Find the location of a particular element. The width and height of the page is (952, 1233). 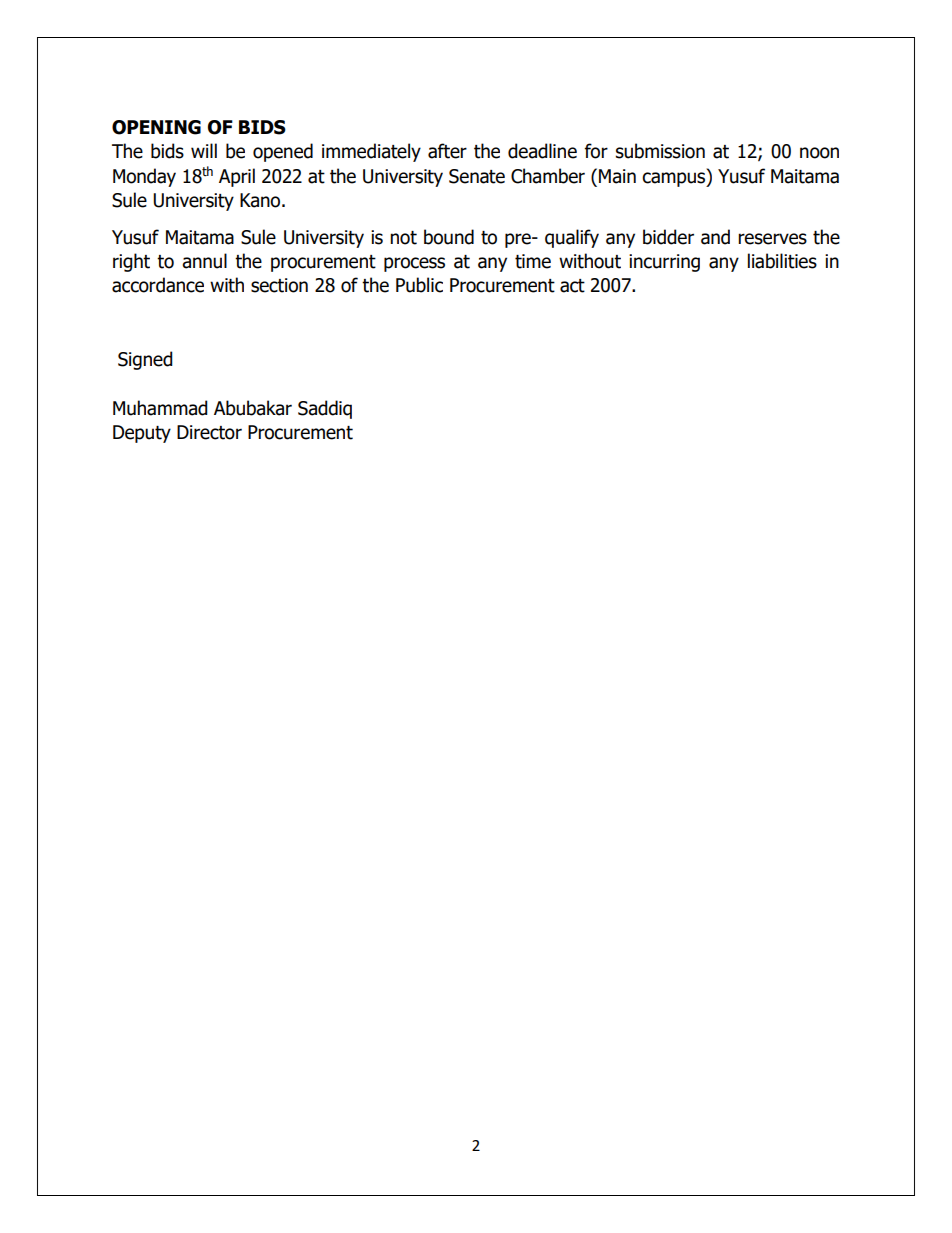

will is located at coordinates (204, 150).
